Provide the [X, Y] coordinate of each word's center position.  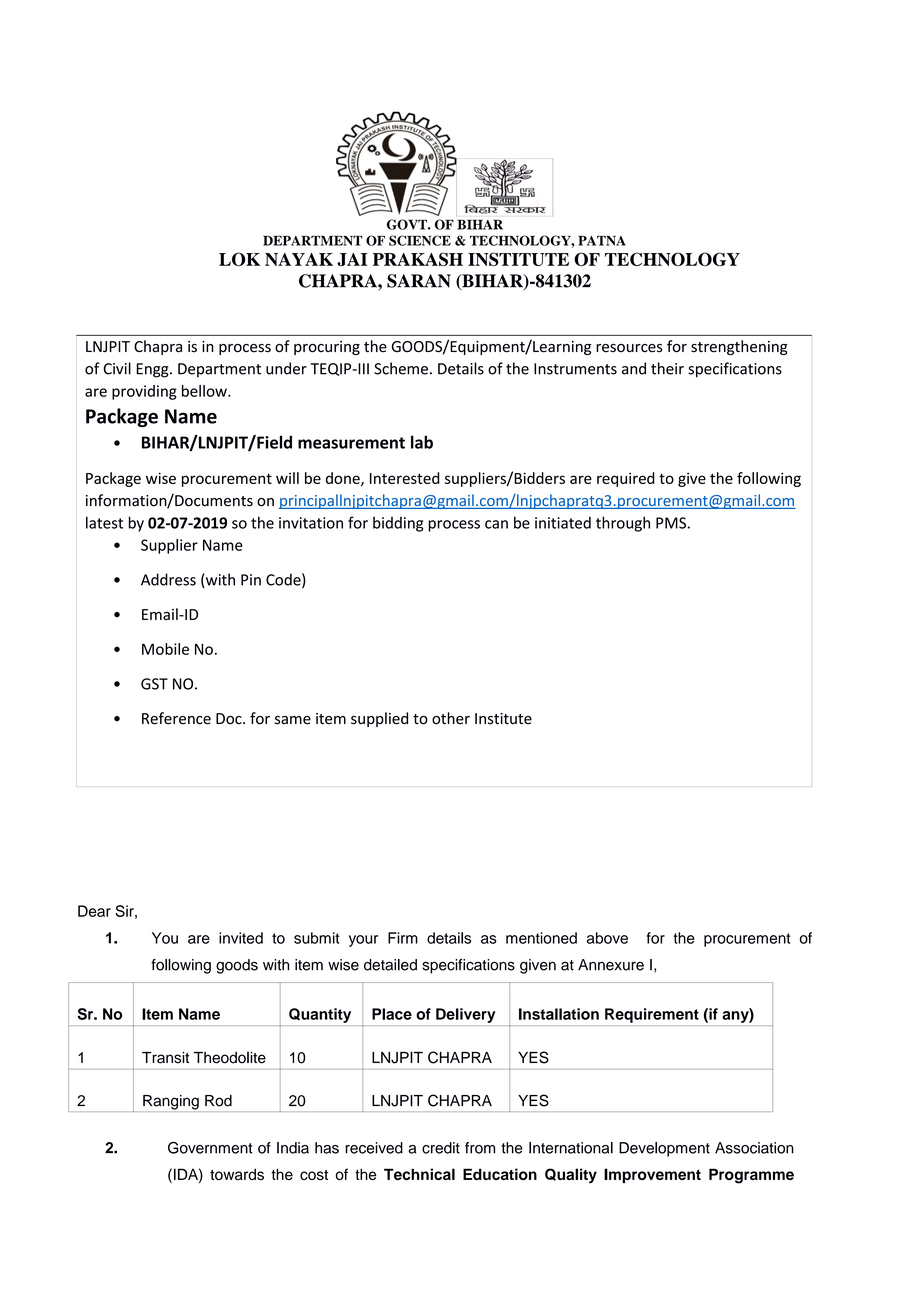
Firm [403, 938]
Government [210, 1148]
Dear [94, 911]
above [607, 938]
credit [441, 1148]
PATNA [602, 240]
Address [168, 579]
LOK [239, 259]
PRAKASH [418, 259]
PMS [671, 523]
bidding [398, 524]
